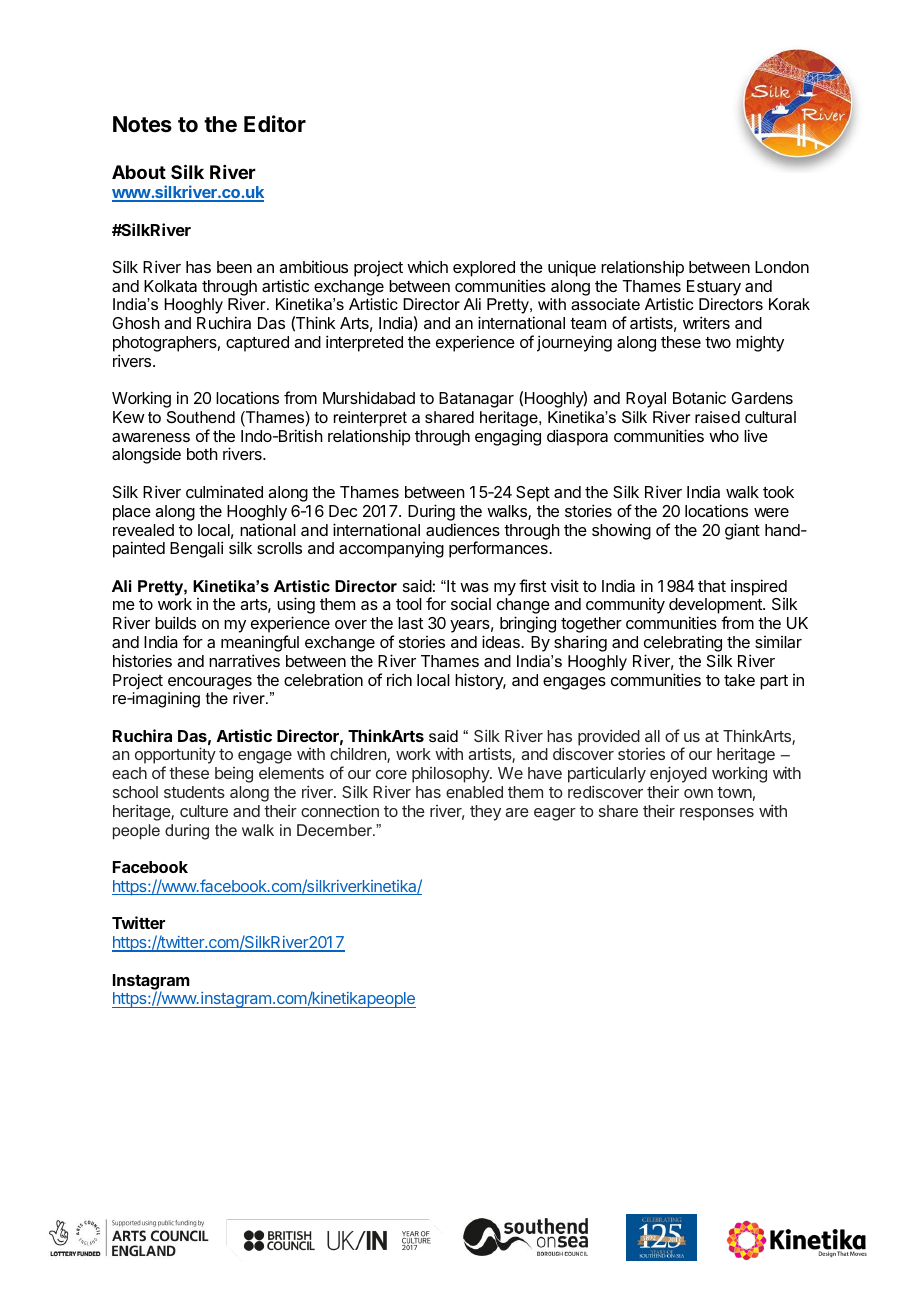 The width and height of the screenshot is (924, 1307). I want to click on writers, so click(706, 322).
